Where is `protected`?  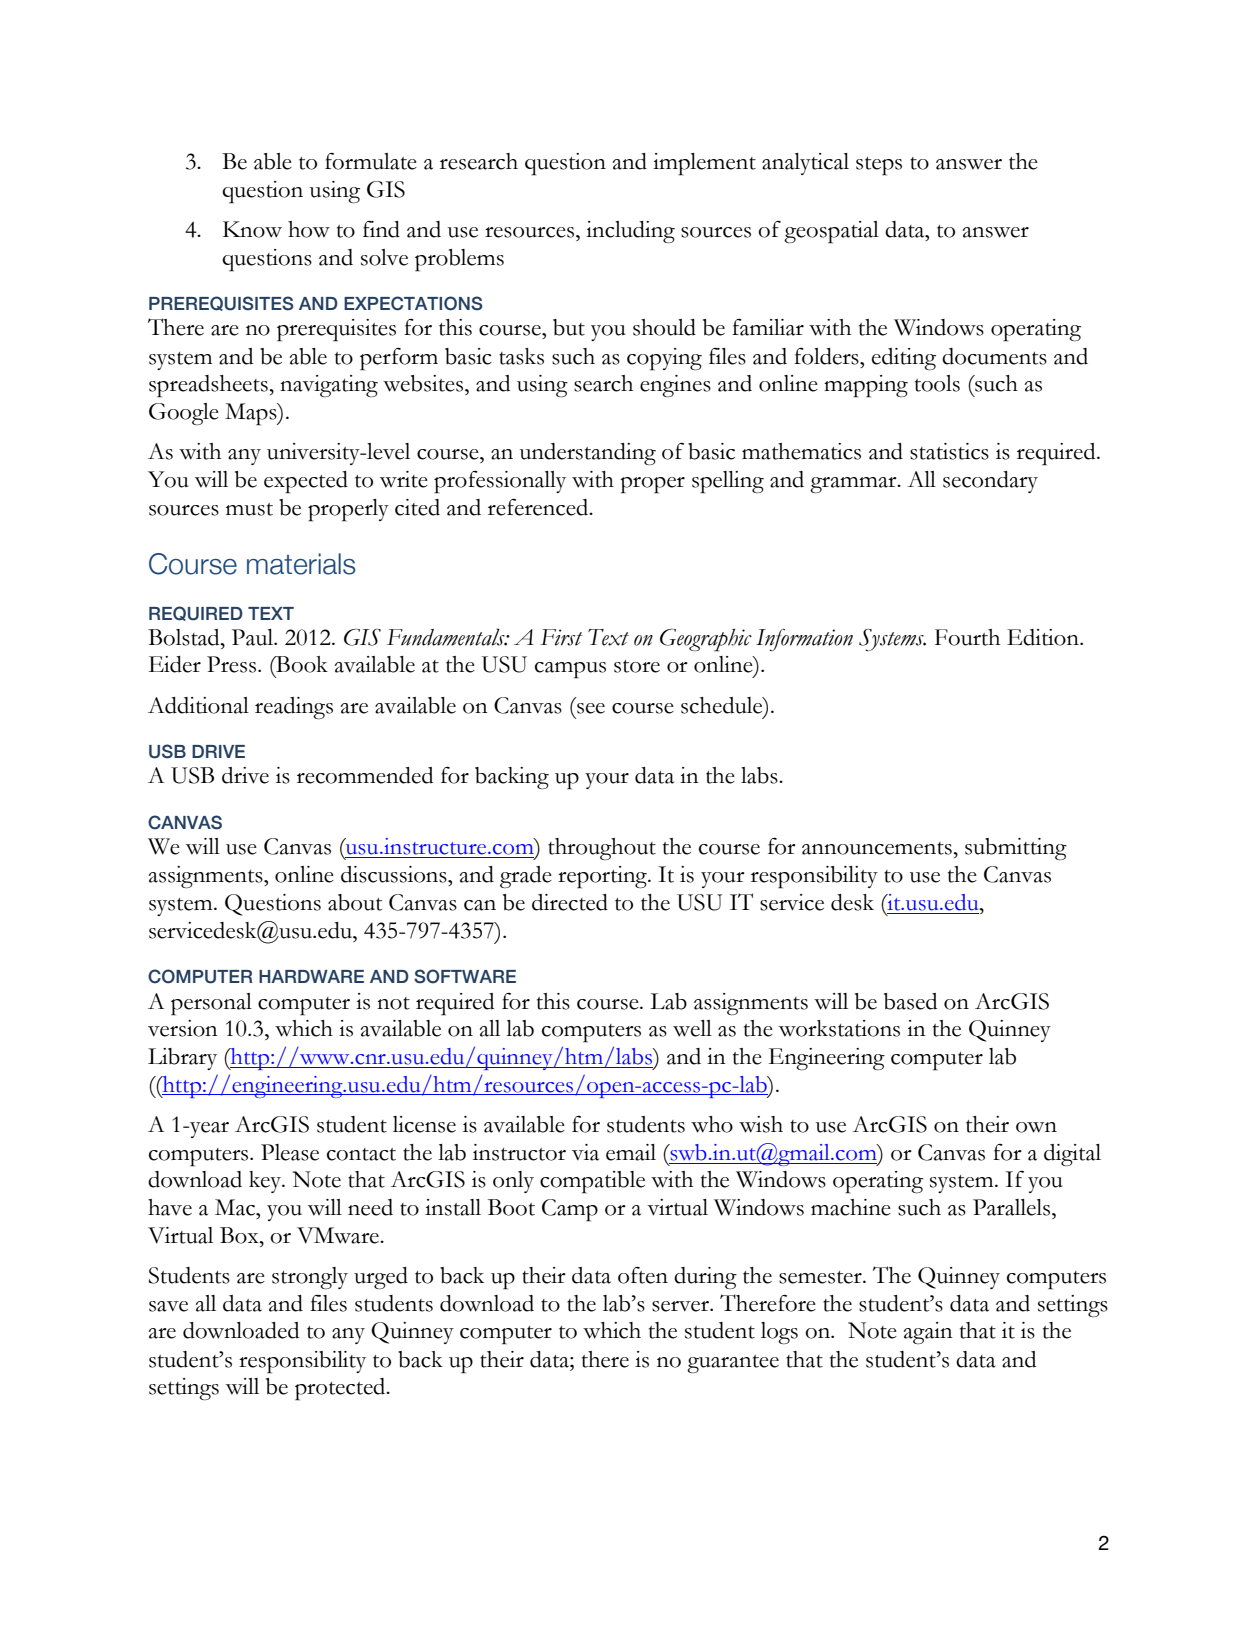
protected is located at coordinates (341, 1389).
